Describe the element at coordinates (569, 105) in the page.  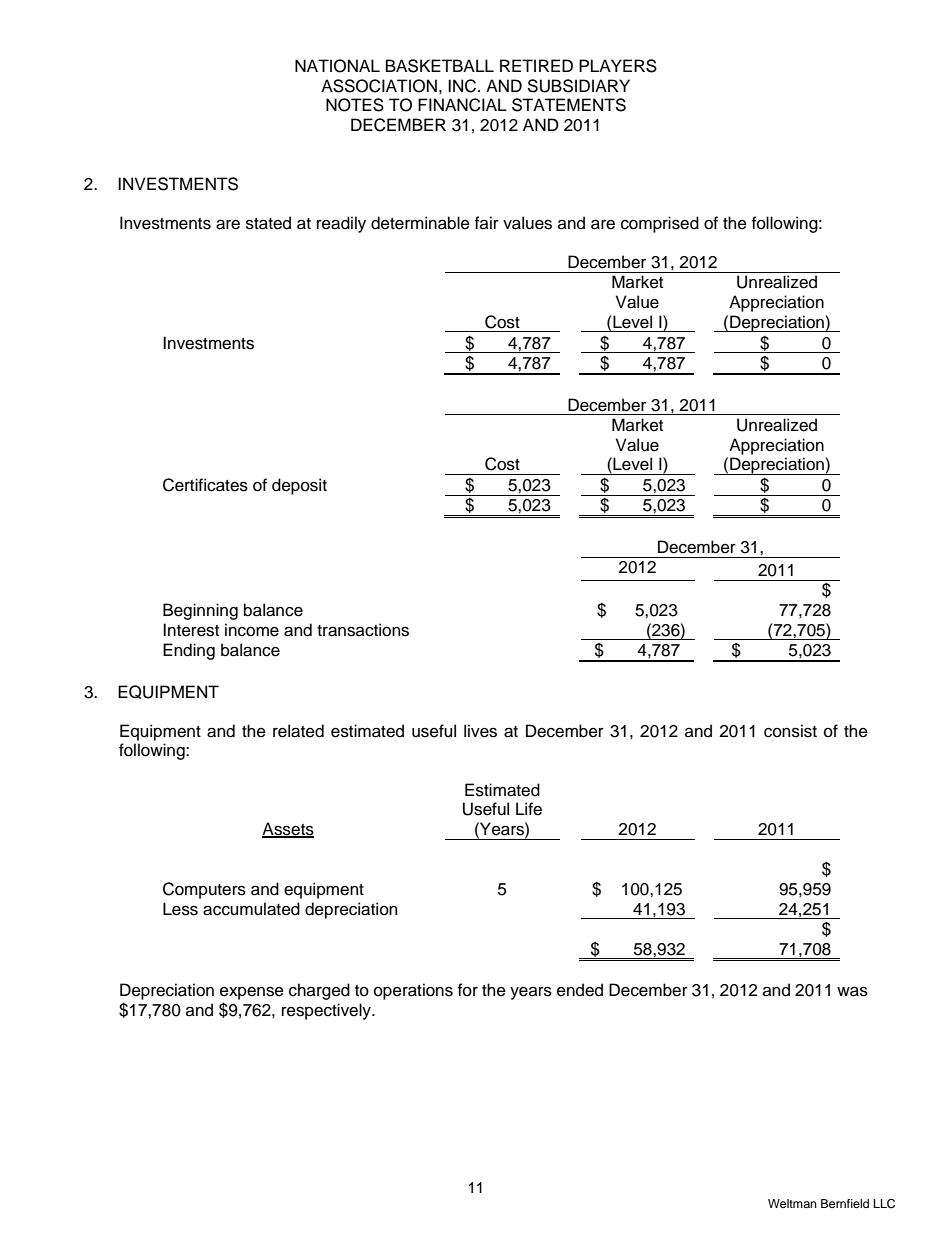
I see `STATEMENTS` at that location.
